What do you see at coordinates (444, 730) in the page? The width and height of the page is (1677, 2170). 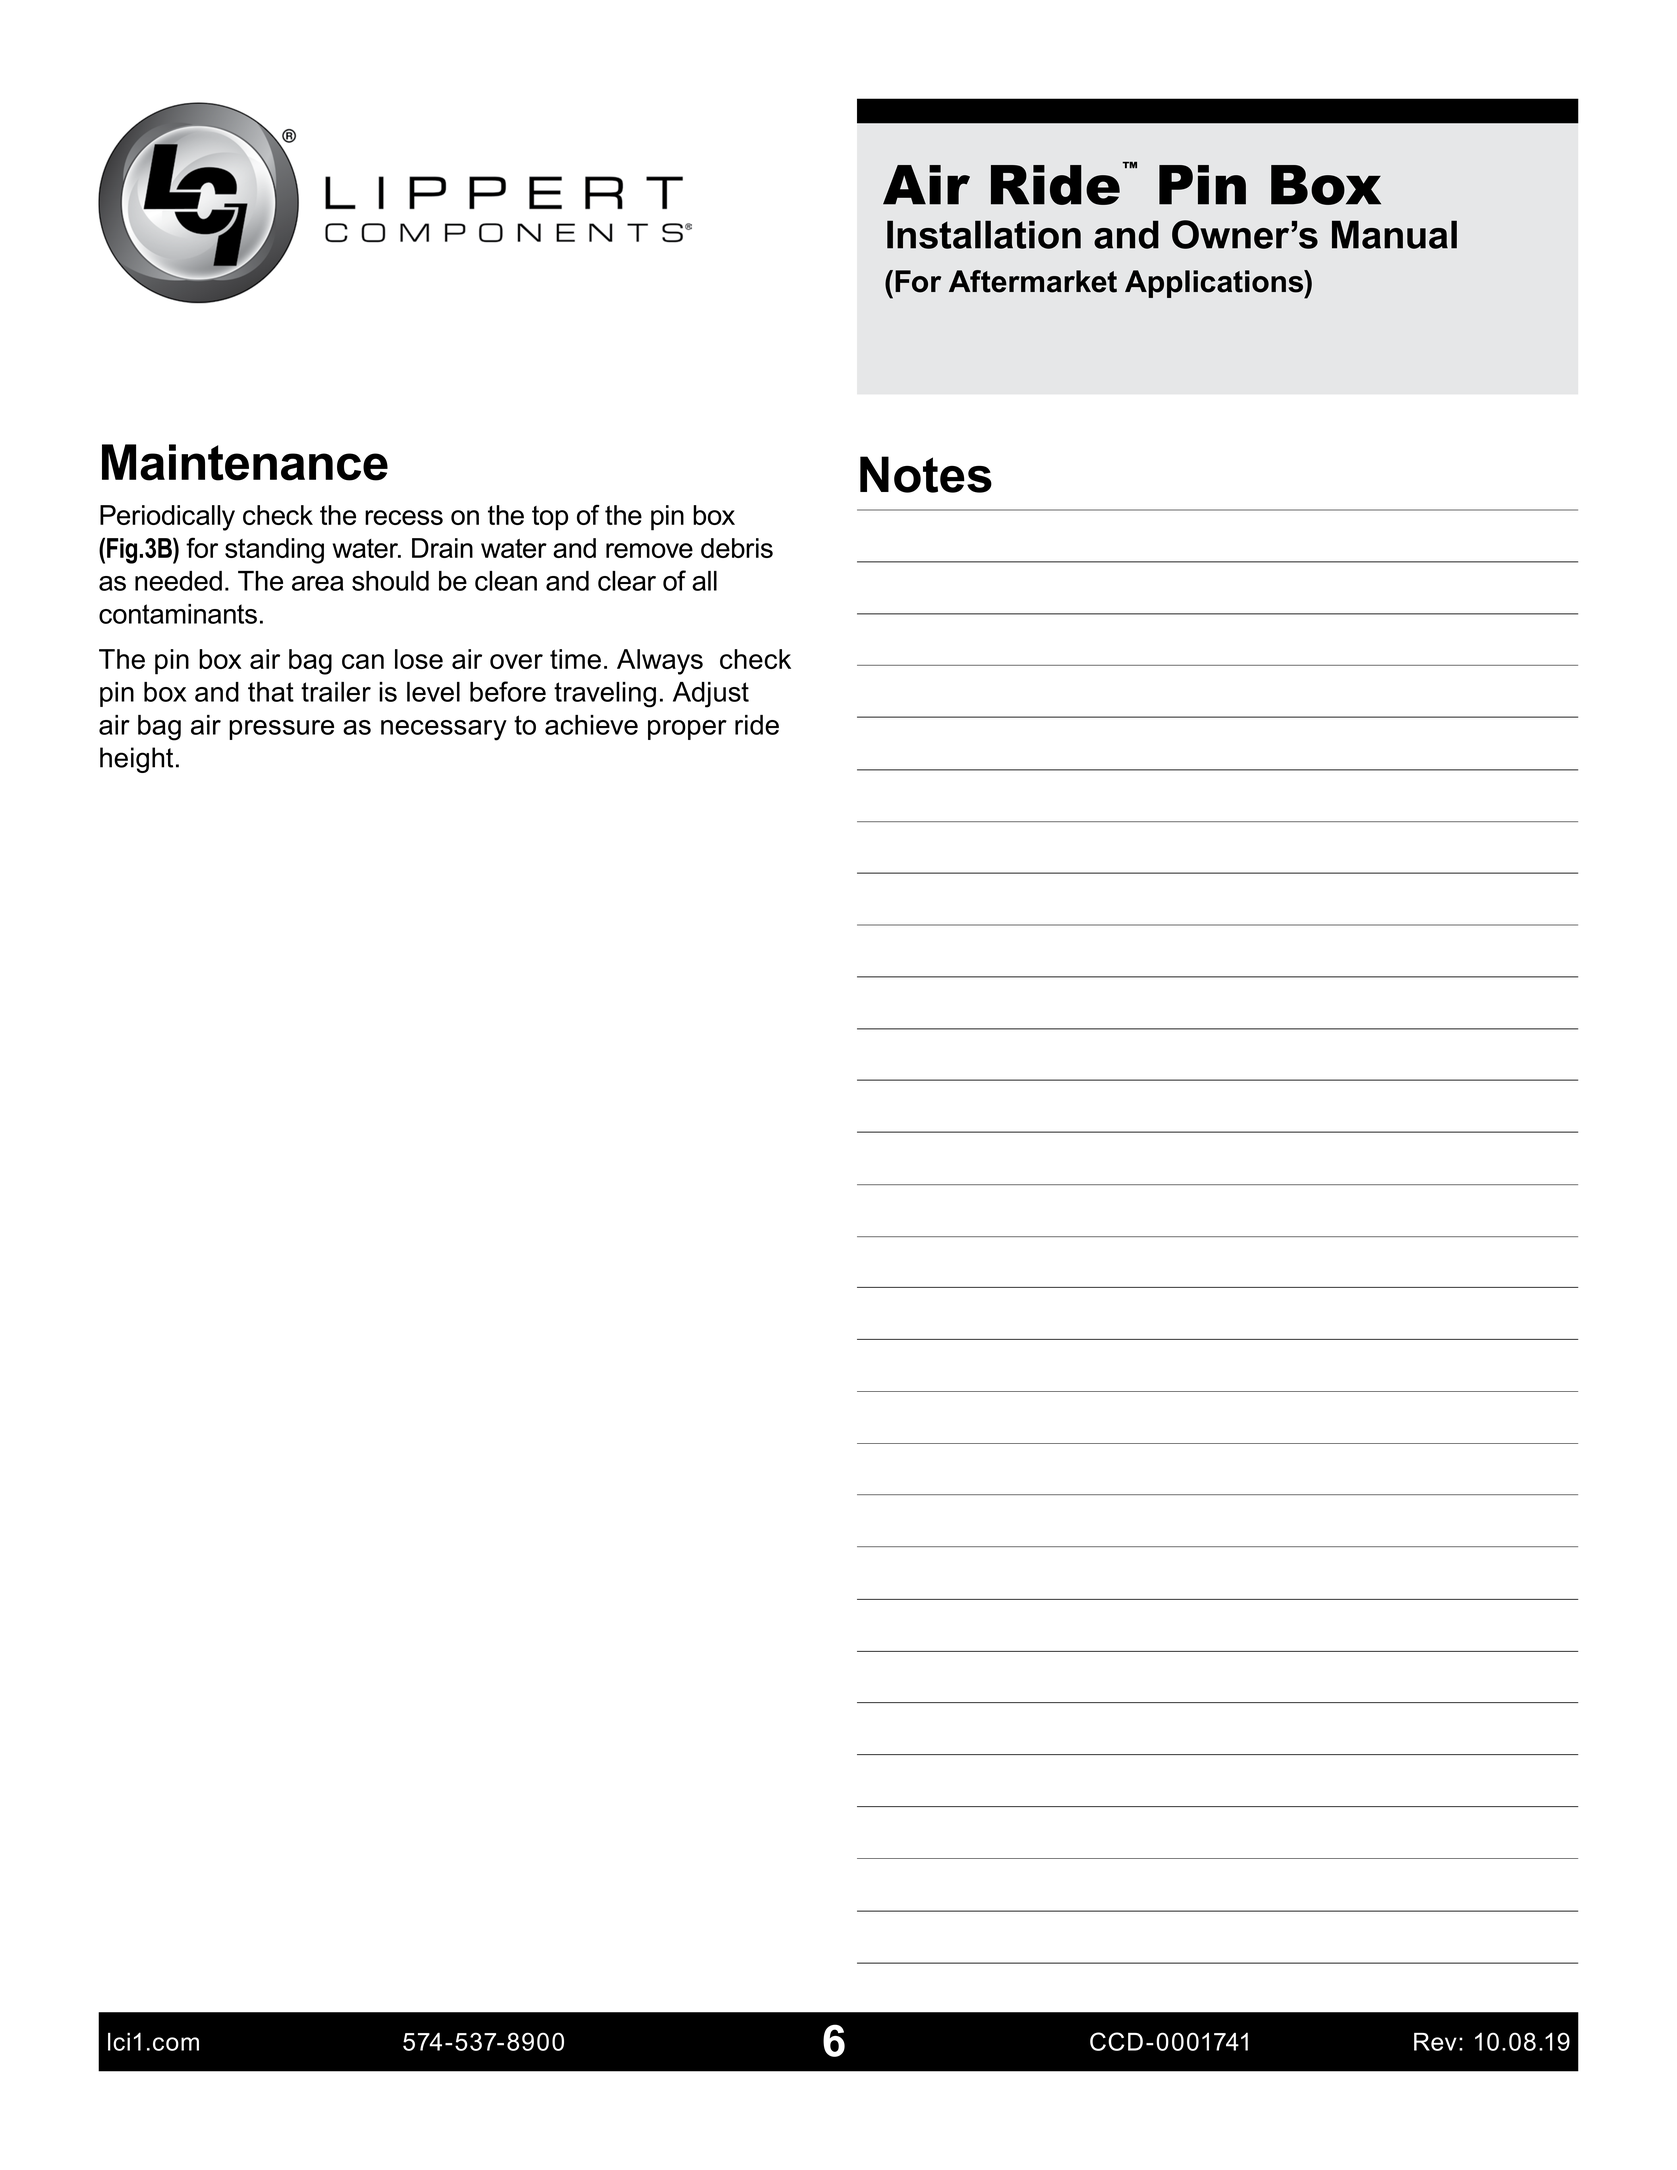 I see `necessary` at bounding box center [444, 730].
